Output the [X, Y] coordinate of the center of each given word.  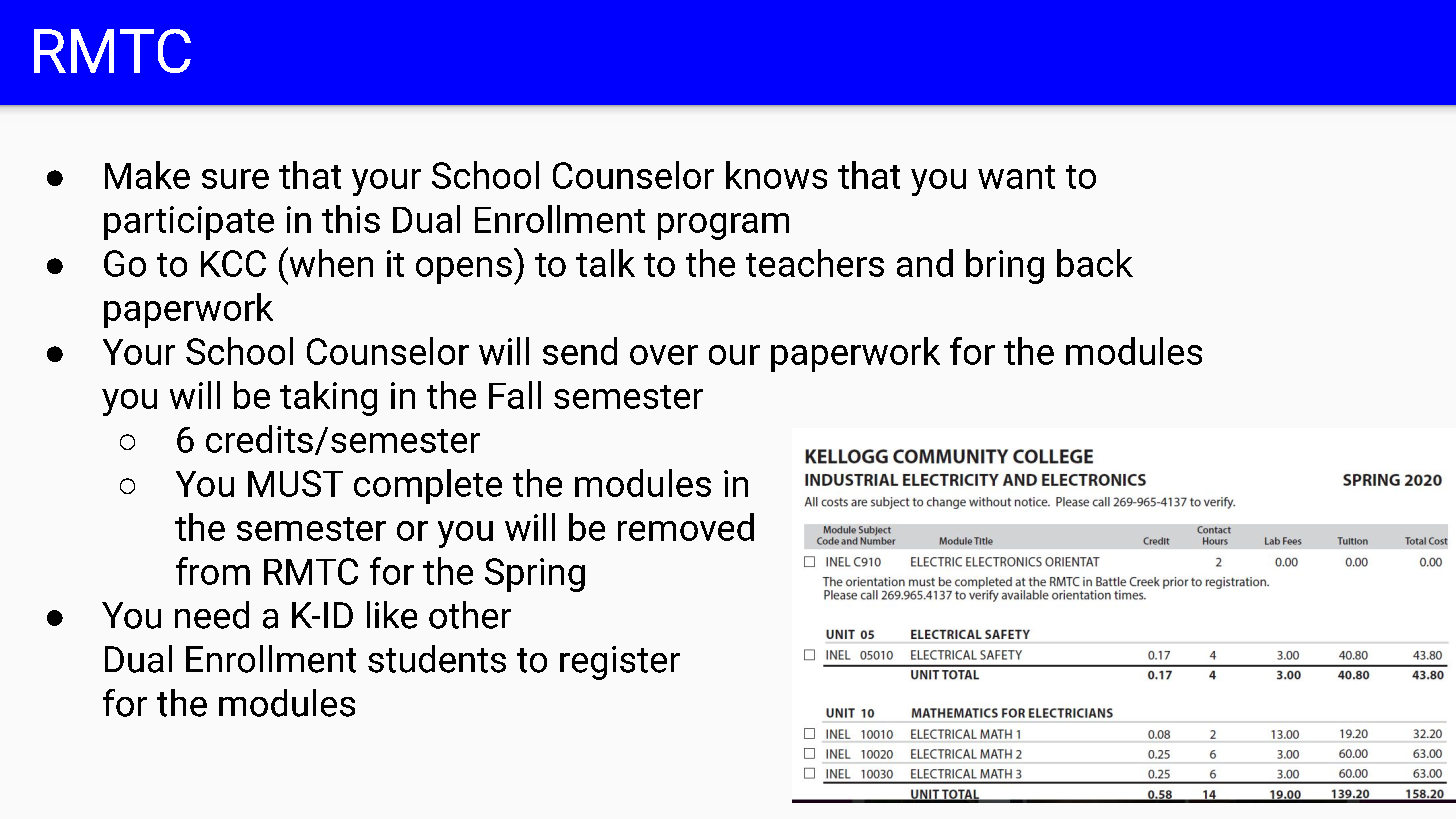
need [212, 615]
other [470, 615]
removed [686, 527]
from [213, 571]
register [620, 663]
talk [605, 263]
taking [328, 398]
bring [1005, 266]
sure [235, 179]
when [330, 262]
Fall [515, 395]
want [1016, 177]
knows [776, 175]
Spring [535, 575]
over [664, 355]
